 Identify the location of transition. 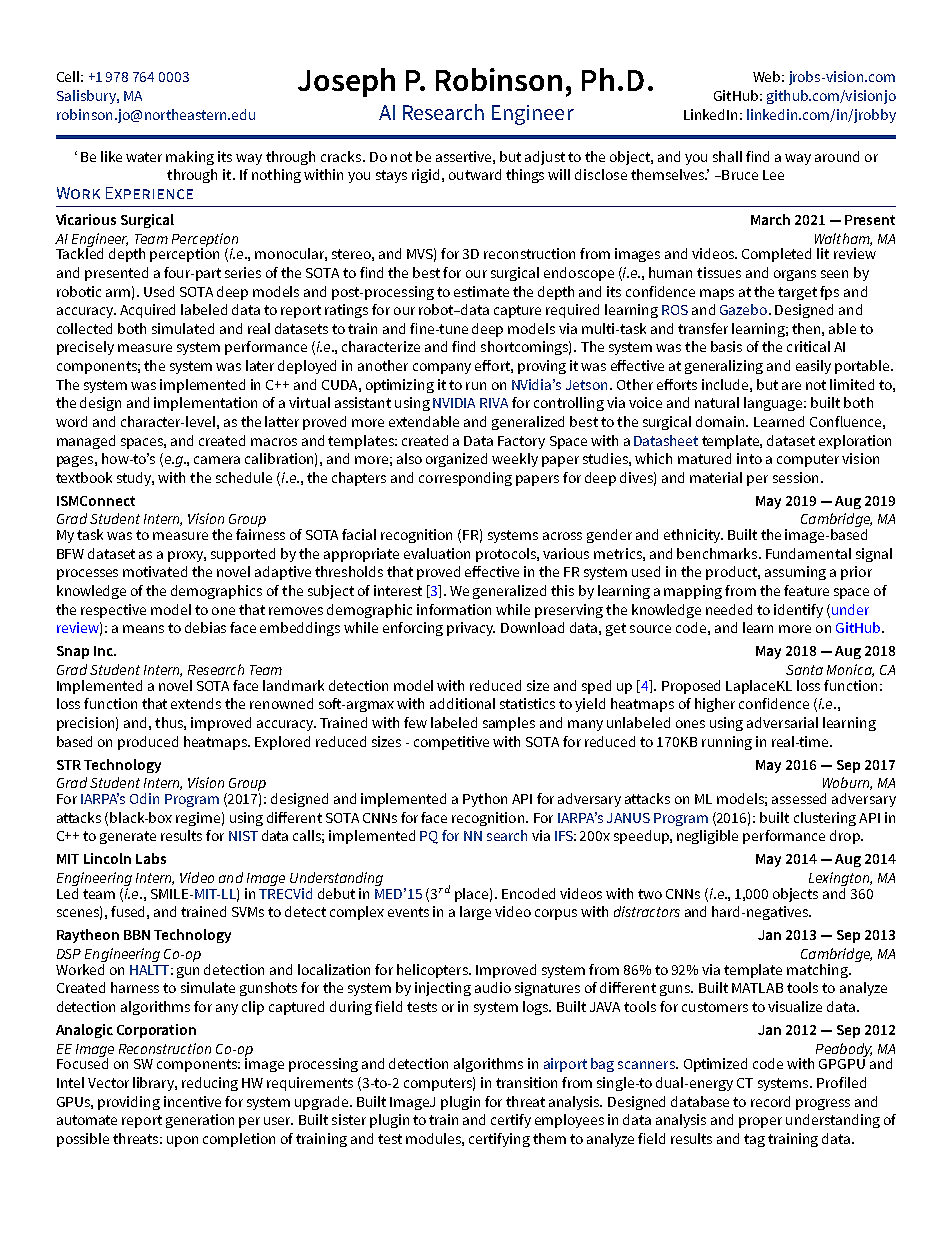
(526, 1082).
